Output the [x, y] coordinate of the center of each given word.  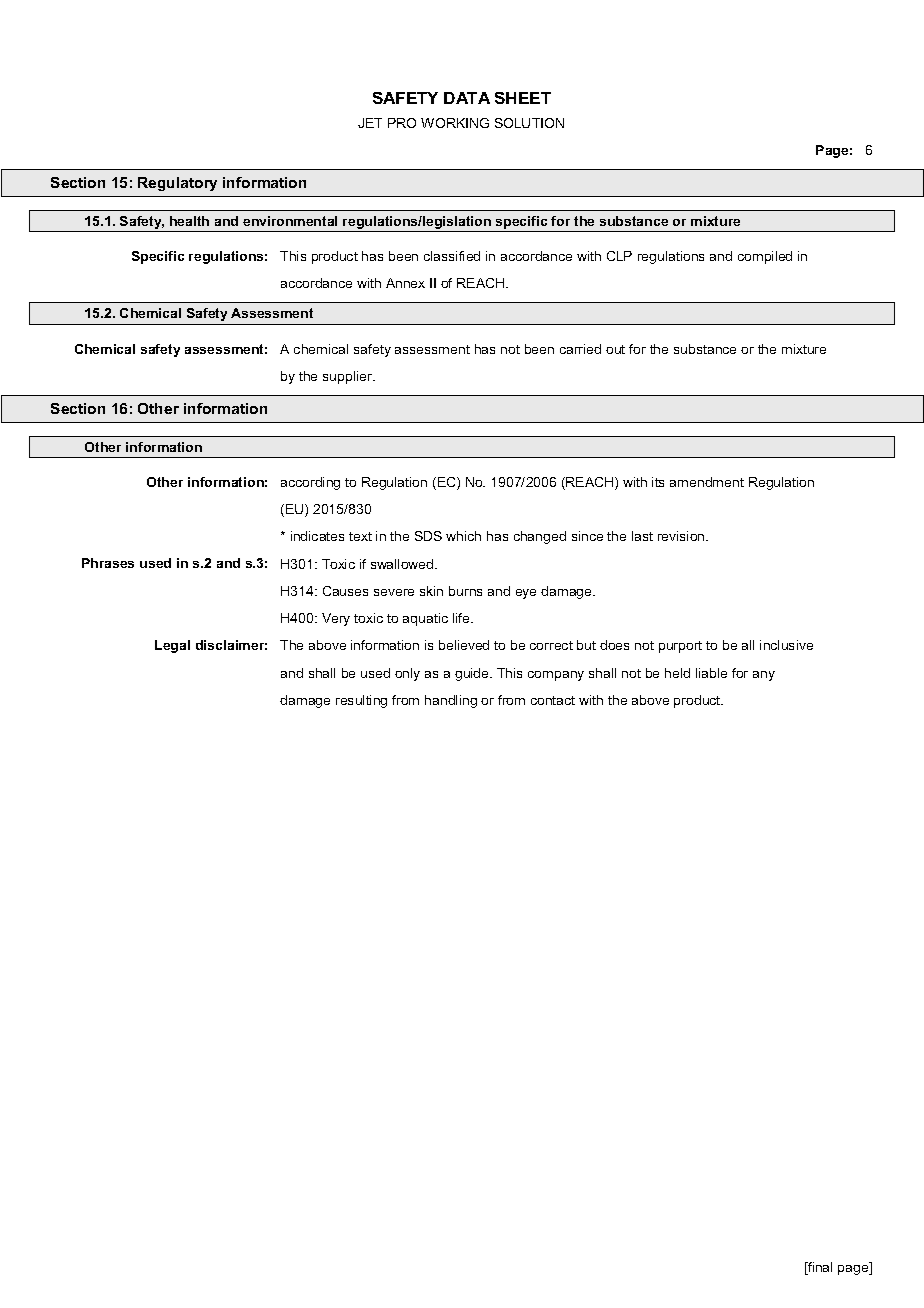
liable [711, 673]
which [463, 536]
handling [451, 701]
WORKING [455, 123]
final [819, 1268]
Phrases [108, 563]
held [677, 673]
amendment [707, 482]
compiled [765, 257]
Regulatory [177, 184]
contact [553, 700]
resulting [361, 701]
